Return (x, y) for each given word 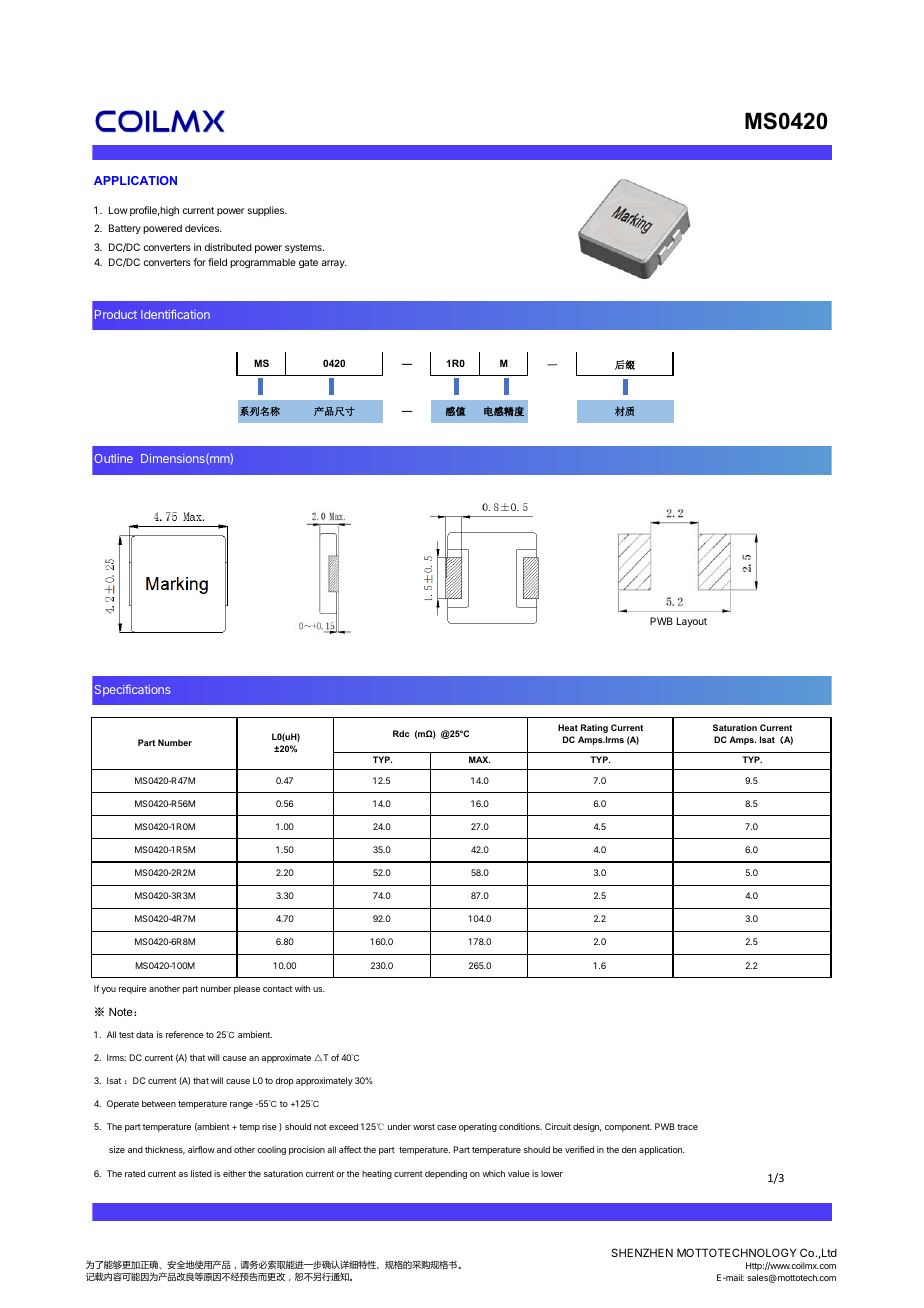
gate (308, 263)
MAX (479, 759)
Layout (692, 622)
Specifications (132, 690)
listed (201, 1173)
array (334, 264)
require (133, 989)
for (199, 262)
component (628, 1128)
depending (446, 1174)
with (302, 988)
